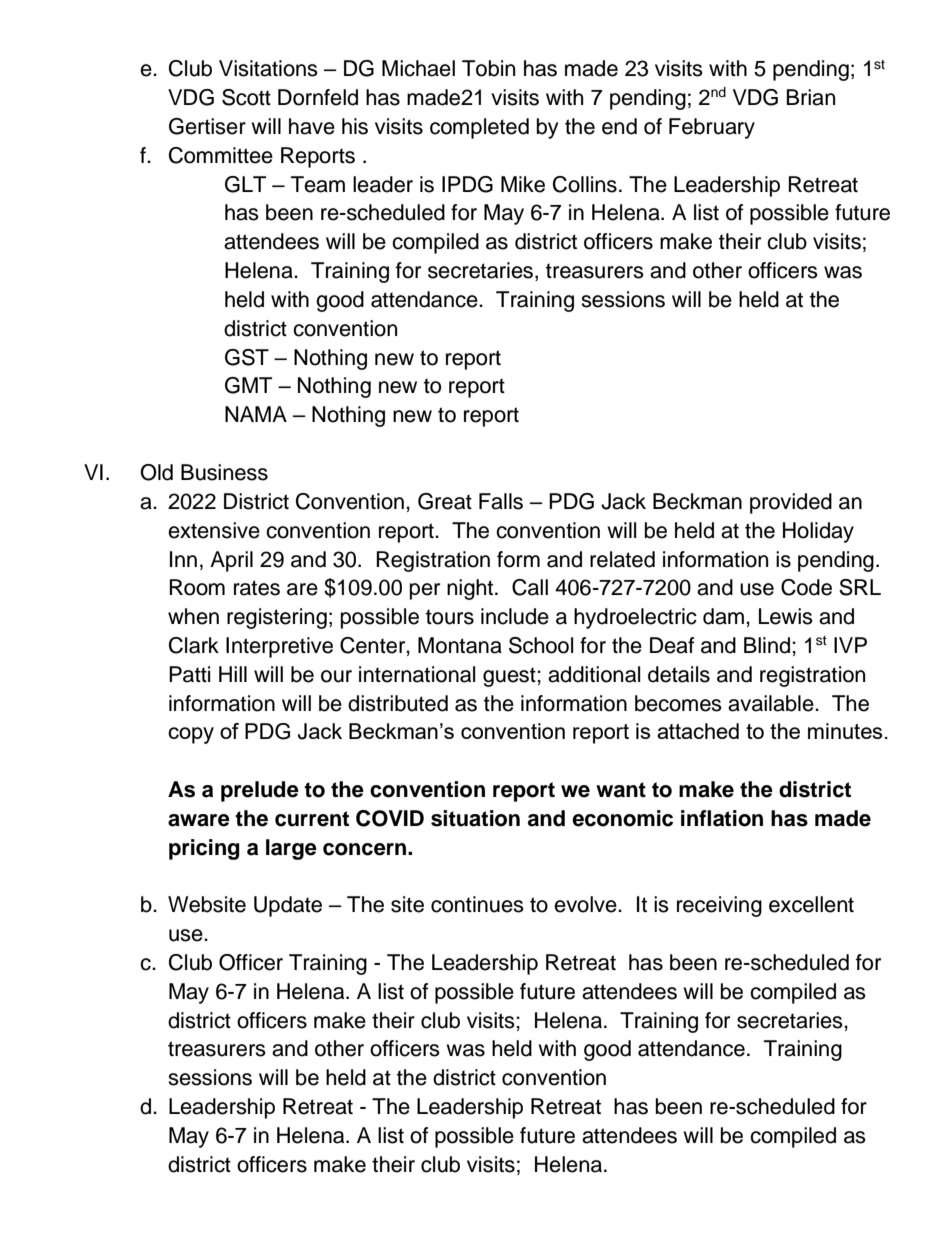  What do you see at coordinates (501, 501) in the screenshot?
I see `Falls` at bounding box center [501, 501].
